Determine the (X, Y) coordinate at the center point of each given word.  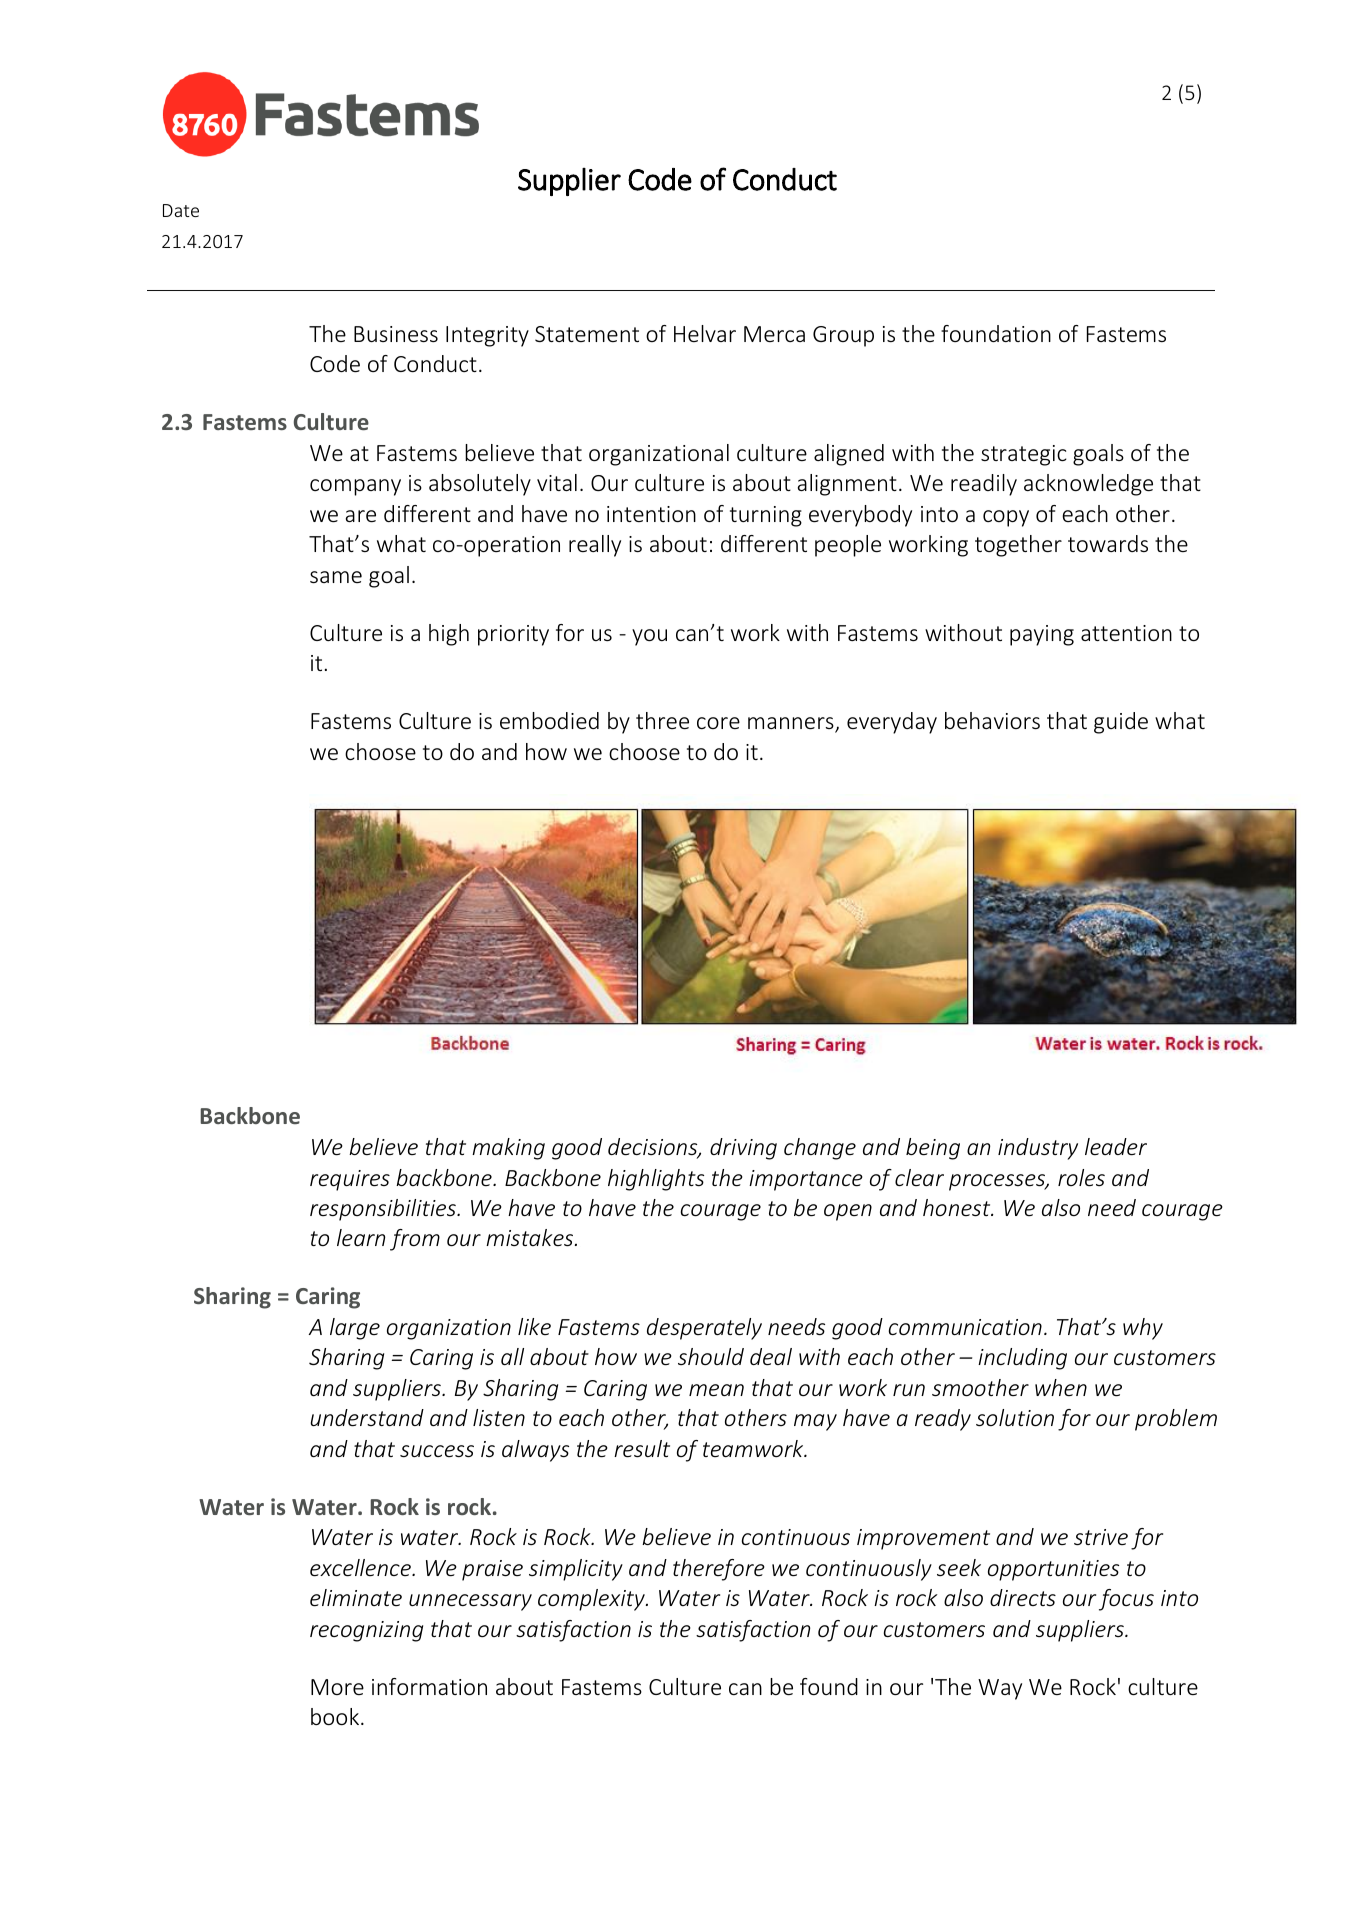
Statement (587, 334)
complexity (592, 1600)
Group (843, 336)
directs (1023, 1597)
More (337, 1687)
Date (181, 210)
